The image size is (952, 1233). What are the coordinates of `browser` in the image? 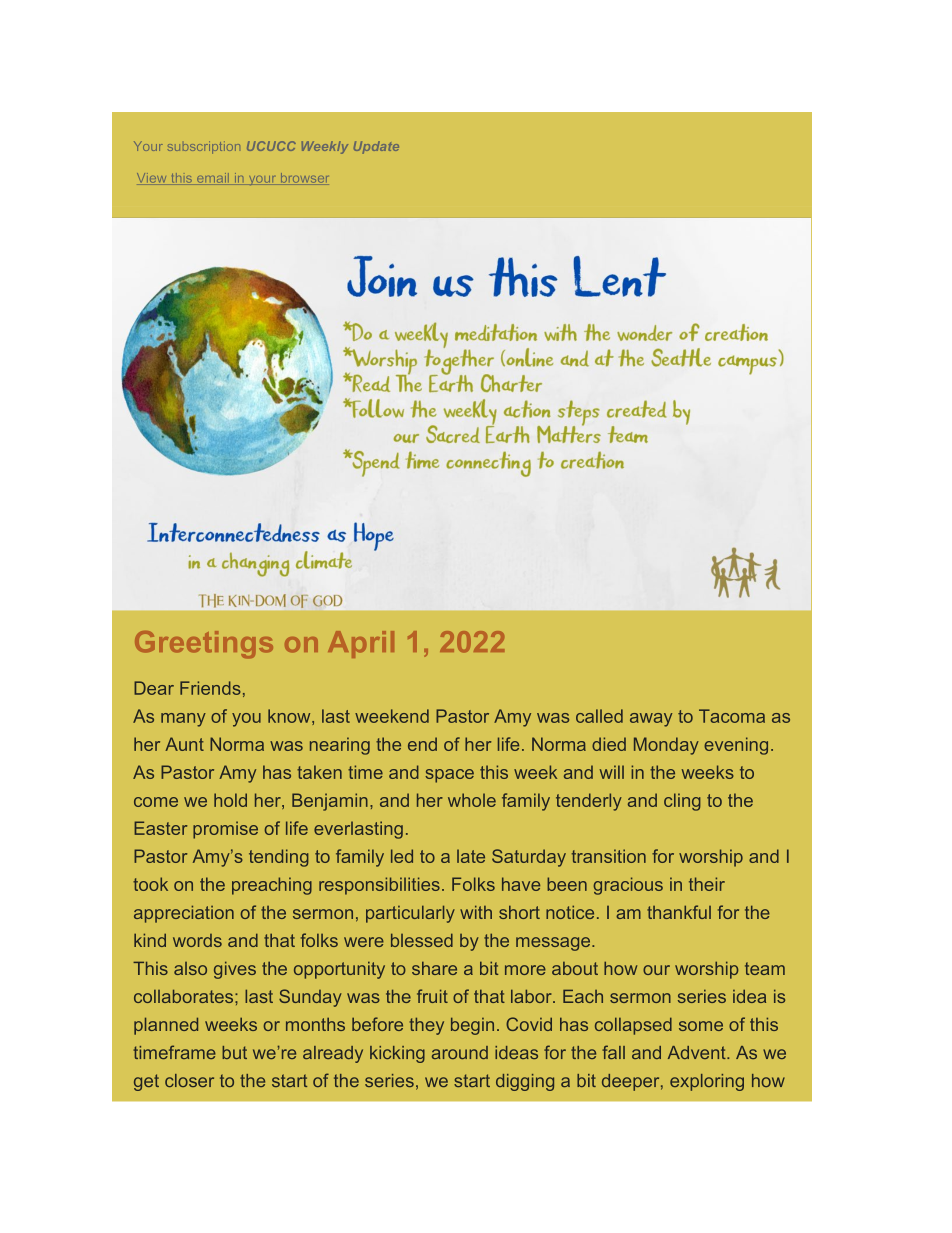 It's located at (303, 179).
